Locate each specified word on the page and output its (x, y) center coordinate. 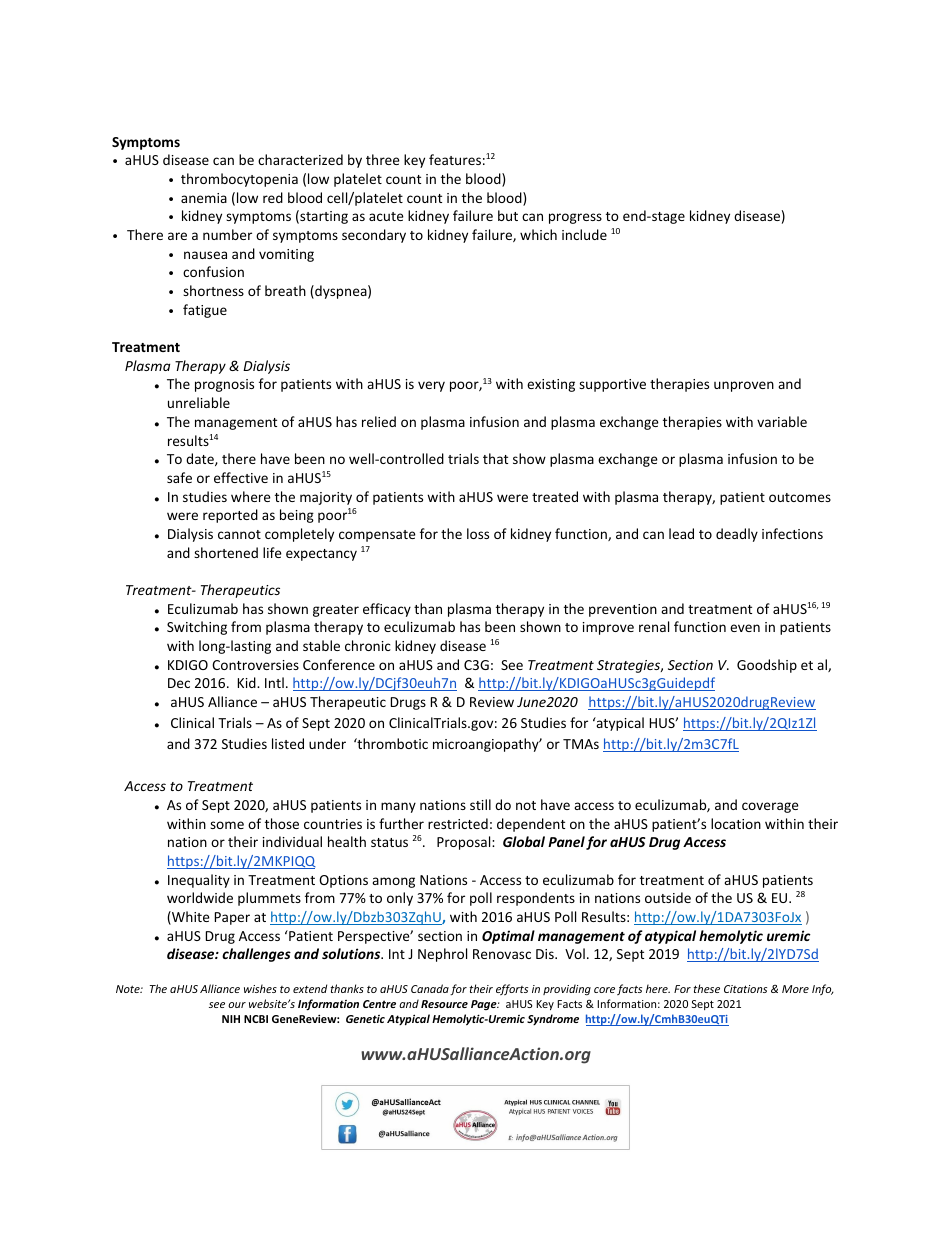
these (706, 988)
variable (782, 421)
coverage (770, 807)
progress (575, 218)
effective (241, 477)
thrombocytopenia (239, 180)
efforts (512, 989)
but (508, 215)
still (480, 804)
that (495, 458)
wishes (260, 988)
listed (288, 743)
